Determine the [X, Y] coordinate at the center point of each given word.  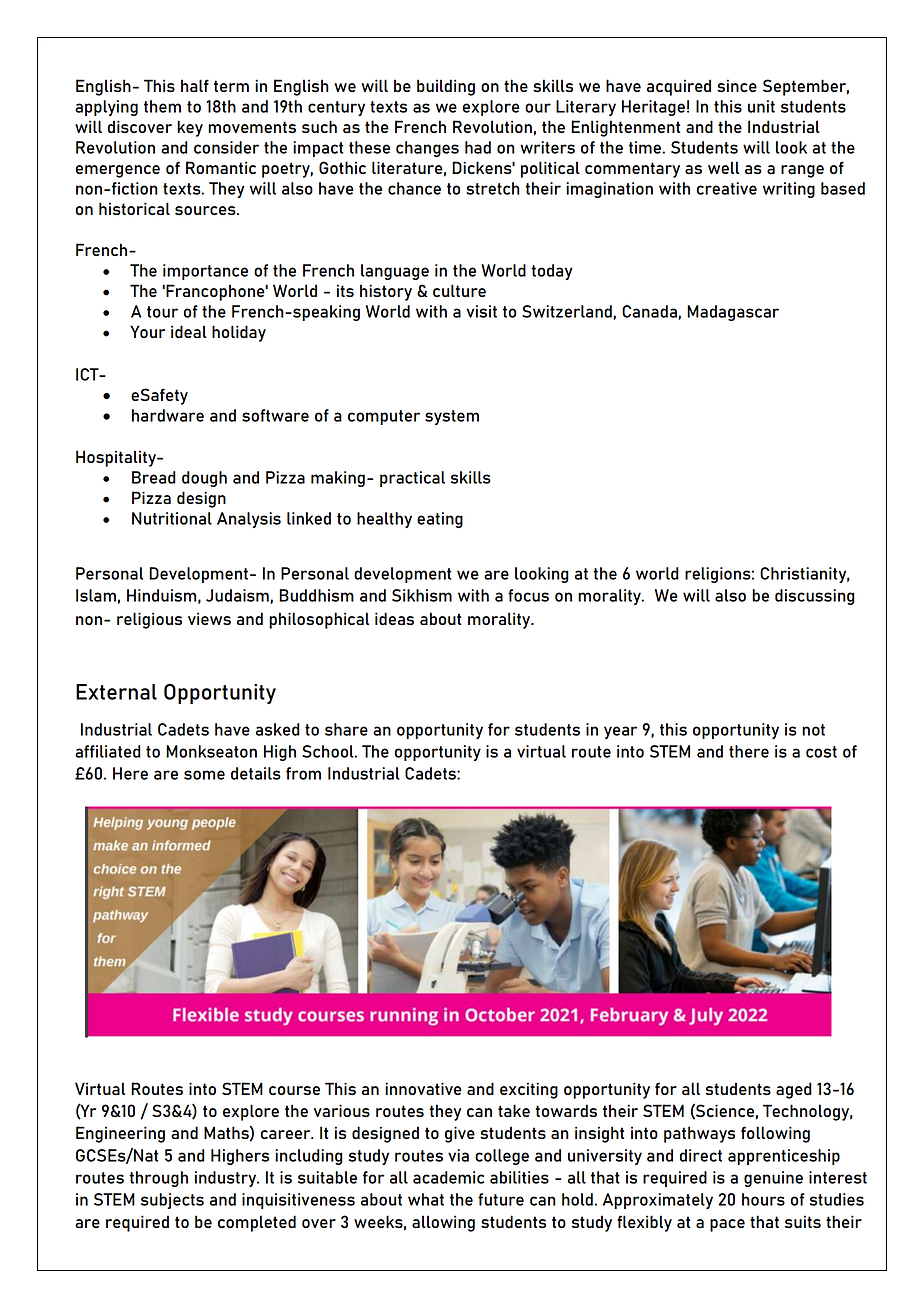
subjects [172, 1201]
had [478, 147]
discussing [815, 597]
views [209, 618]
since [737, 85]
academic [448, 1177]
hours [763, 1199]
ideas [394, 618]
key [190, 128]
